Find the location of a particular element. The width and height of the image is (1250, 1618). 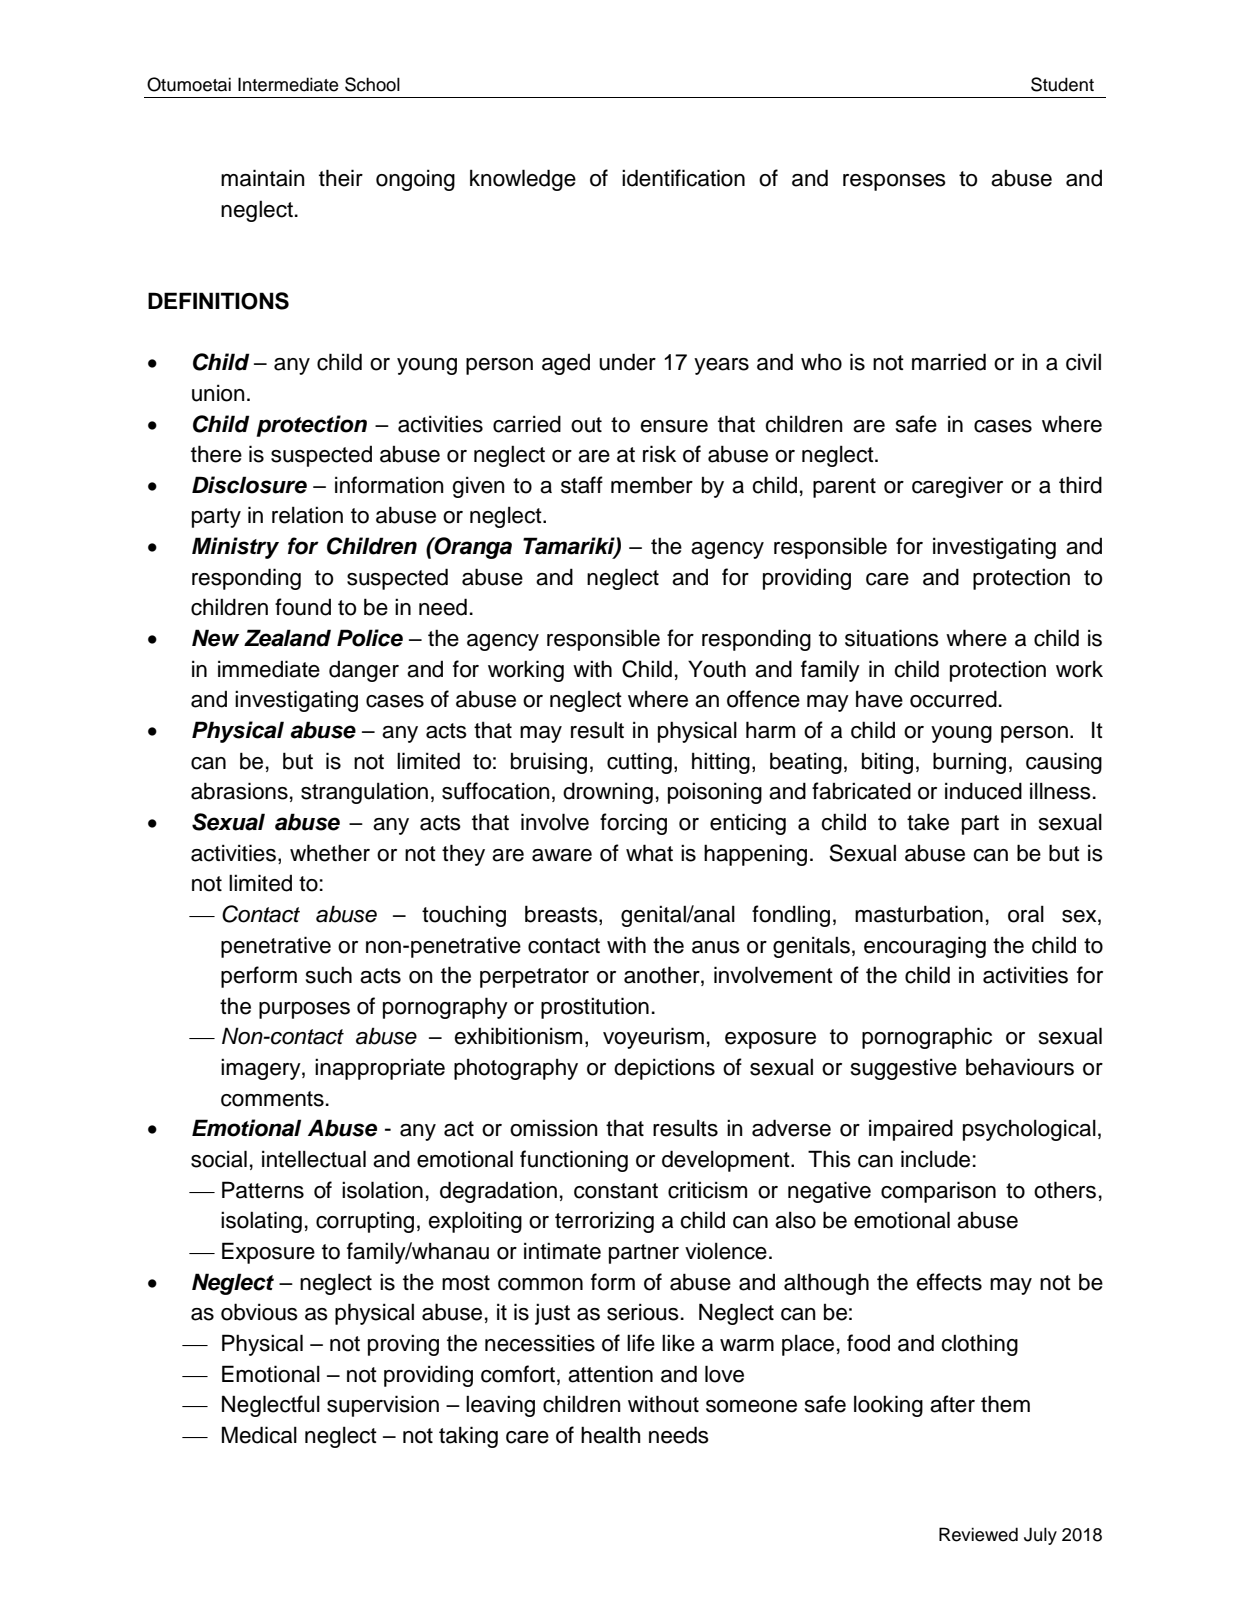

Student is located at coordinates (1062, 84).
